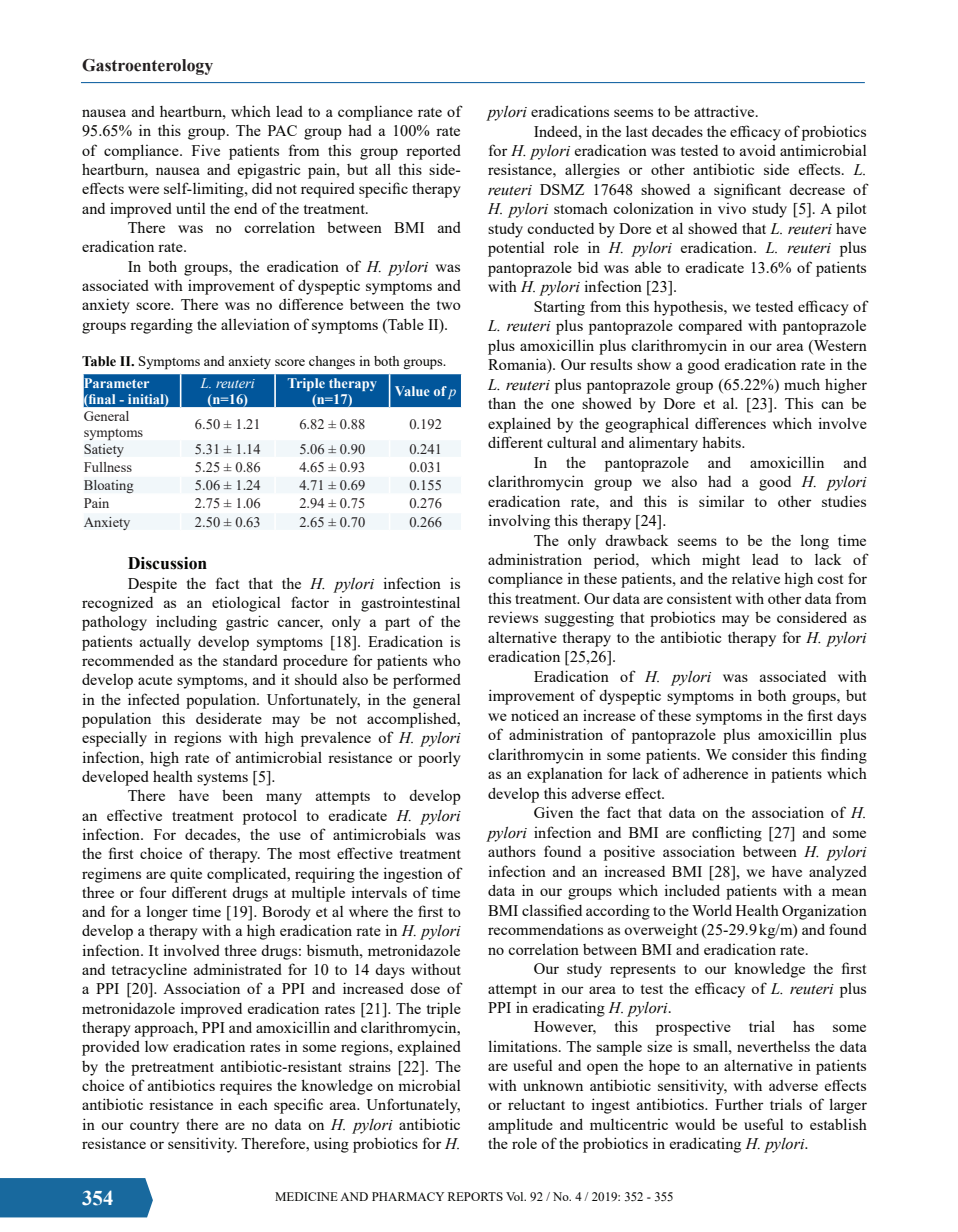 This screenshot has width=958, height=1232. What do you see at coordinates (502, 403) in the screenshot?
I see `than` at bounding box center [502, 403].
